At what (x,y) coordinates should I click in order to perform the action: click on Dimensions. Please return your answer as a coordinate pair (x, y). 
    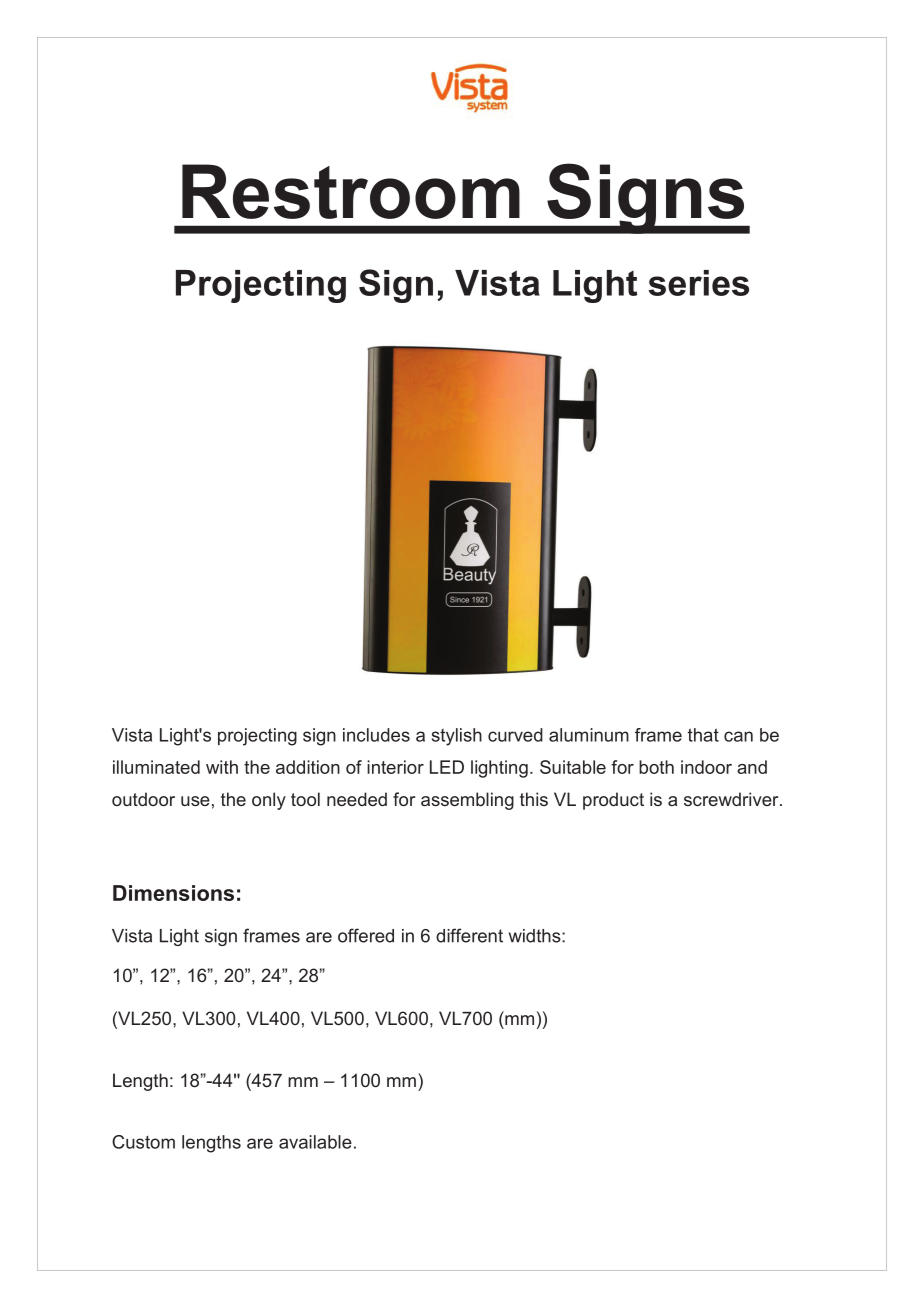
    Looking at the image, I should click on (173, 893).
